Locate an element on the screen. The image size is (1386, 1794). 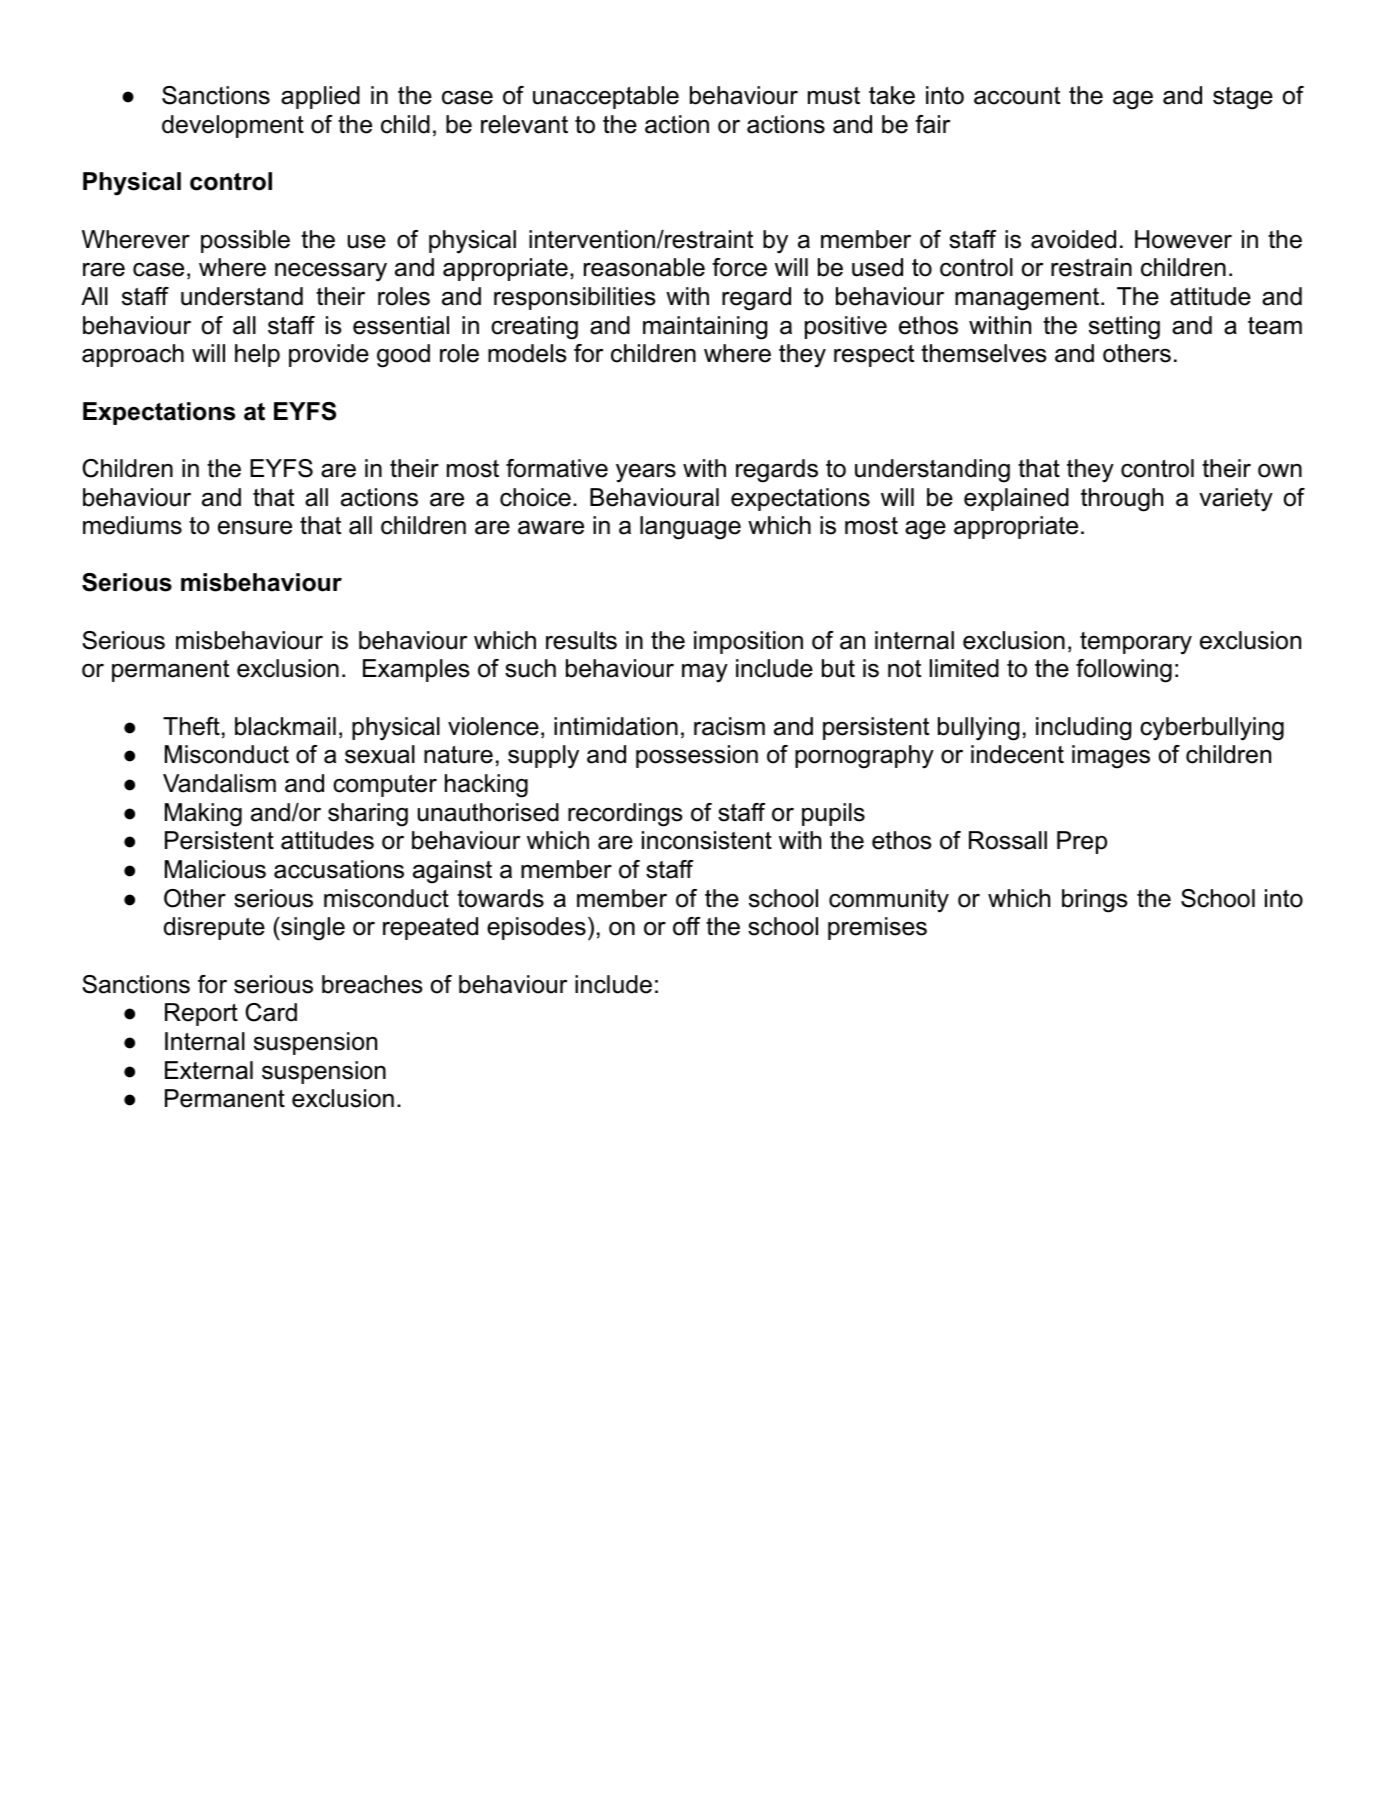
development is located at coordinates (233, 126).
